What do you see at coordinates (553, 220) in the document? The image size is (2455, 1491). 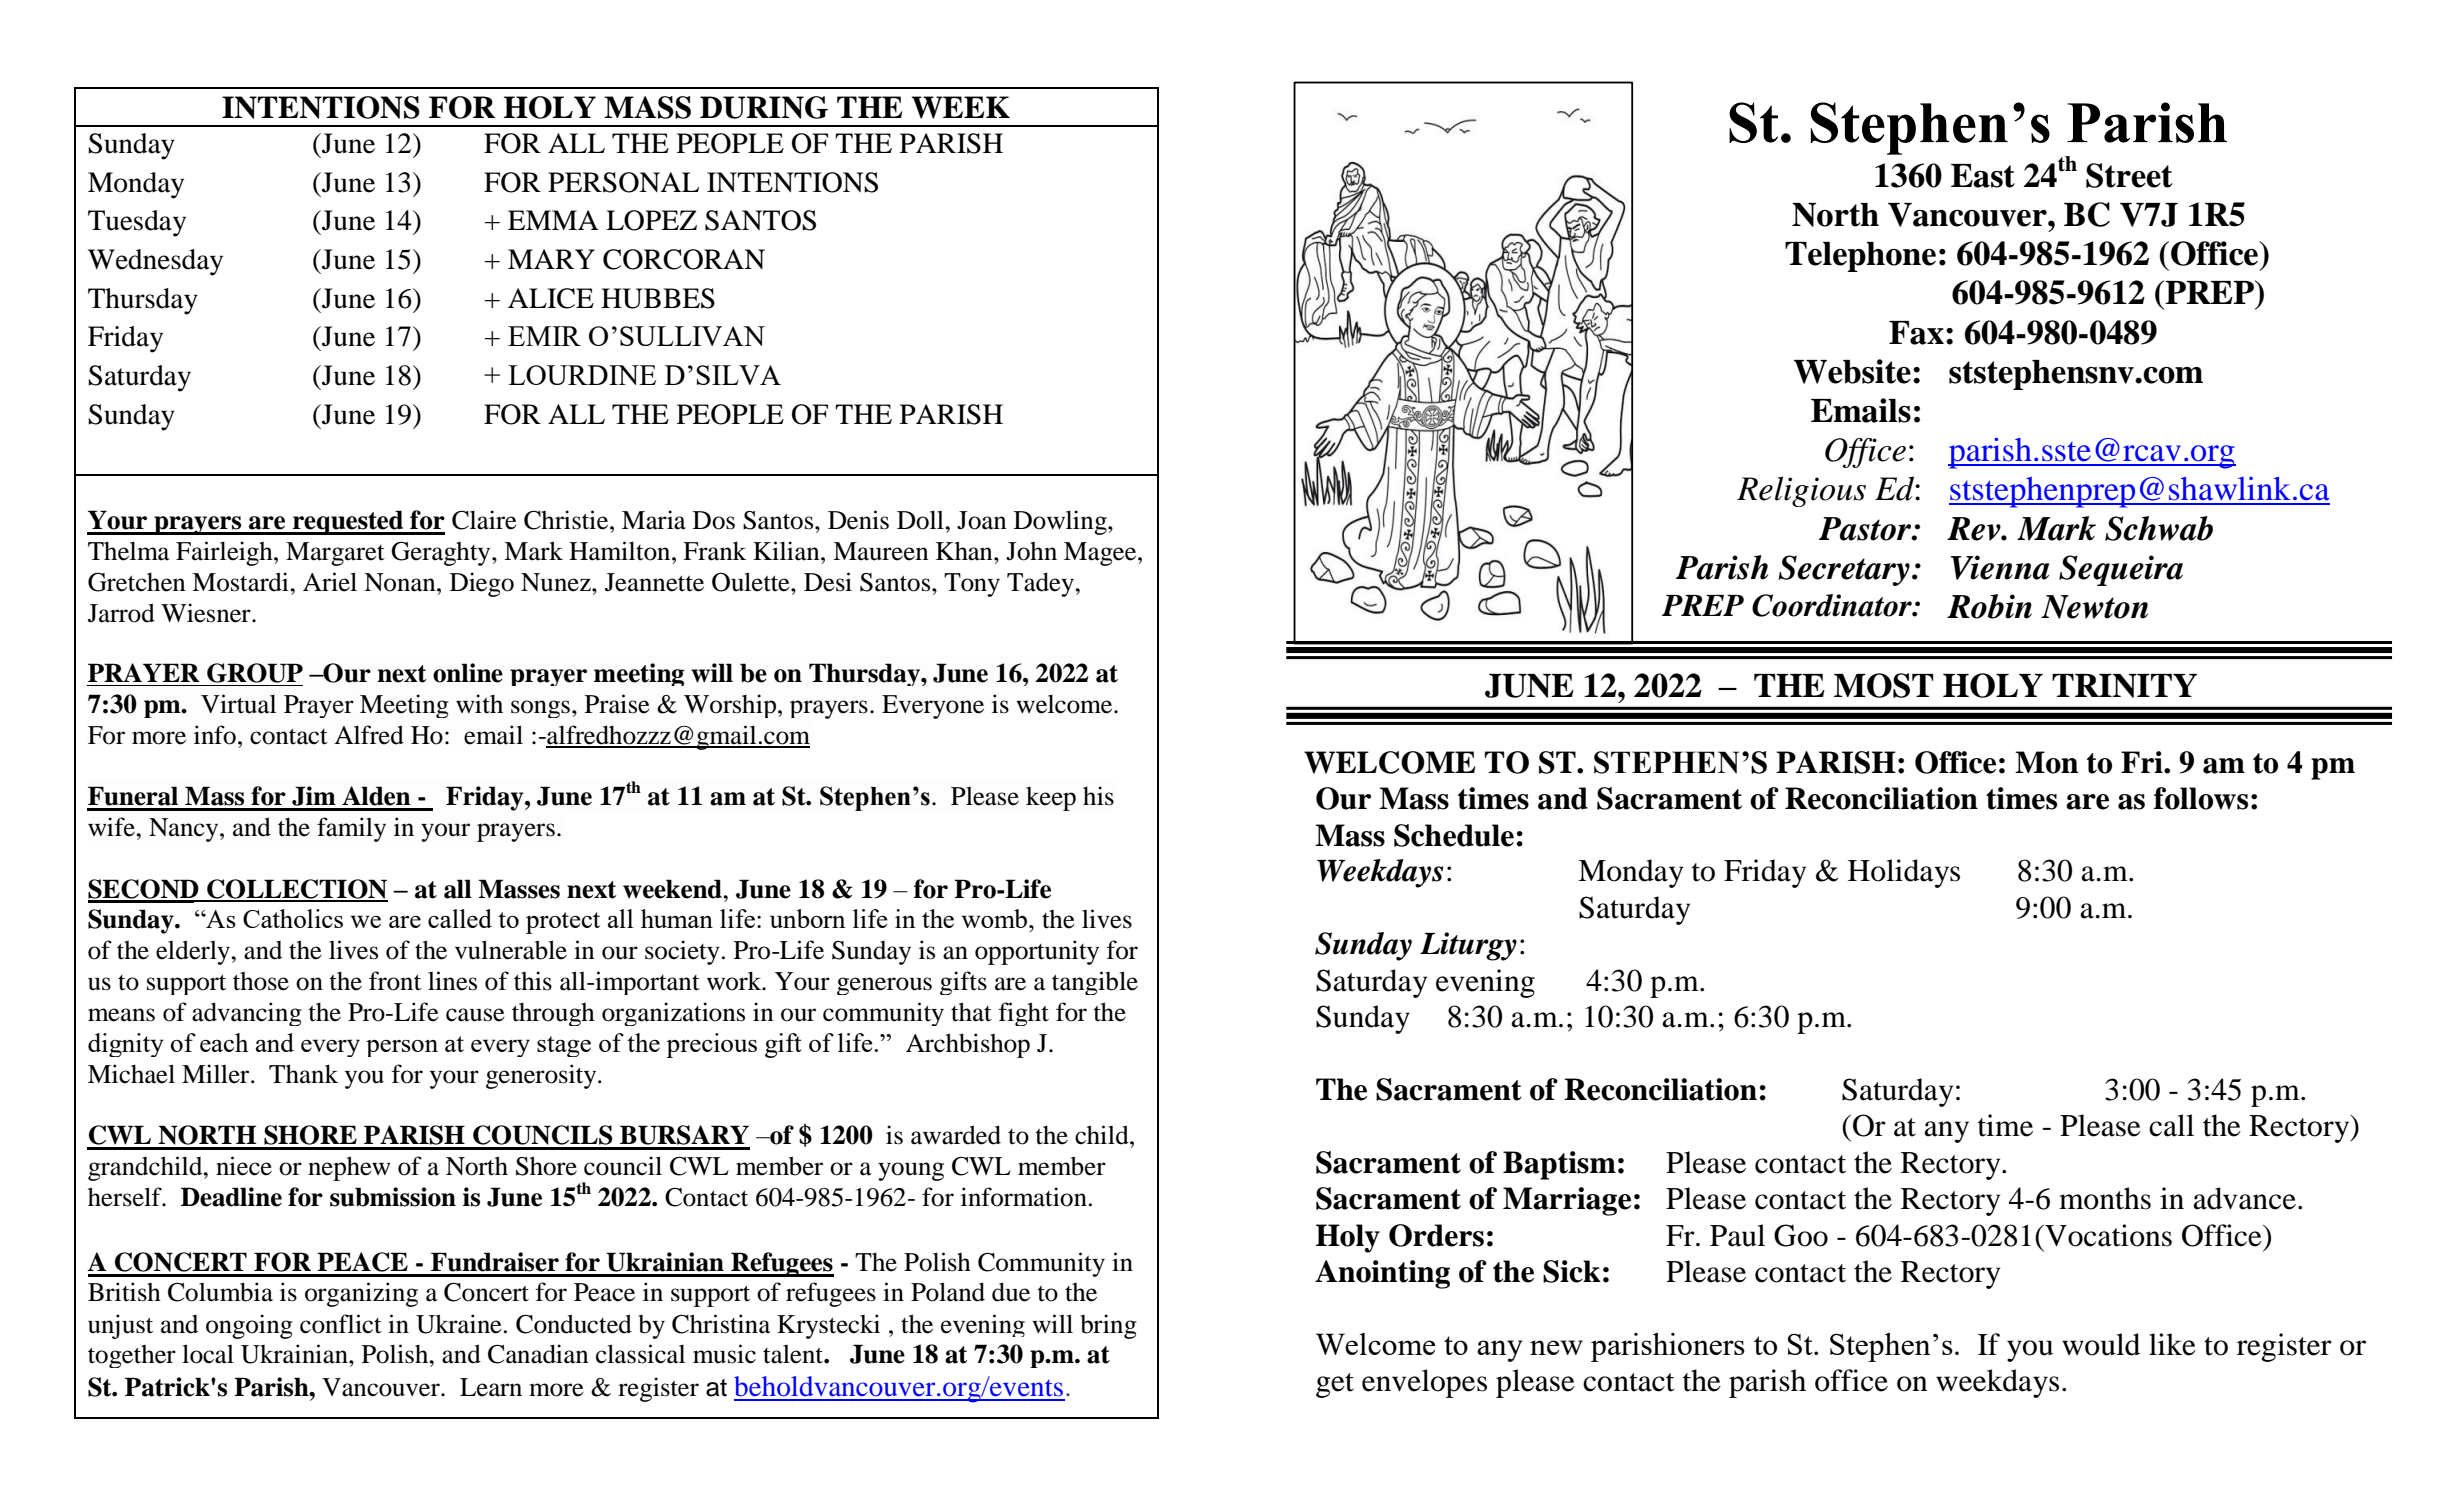 I see `EMMA` at bounding box center [553, 220].
